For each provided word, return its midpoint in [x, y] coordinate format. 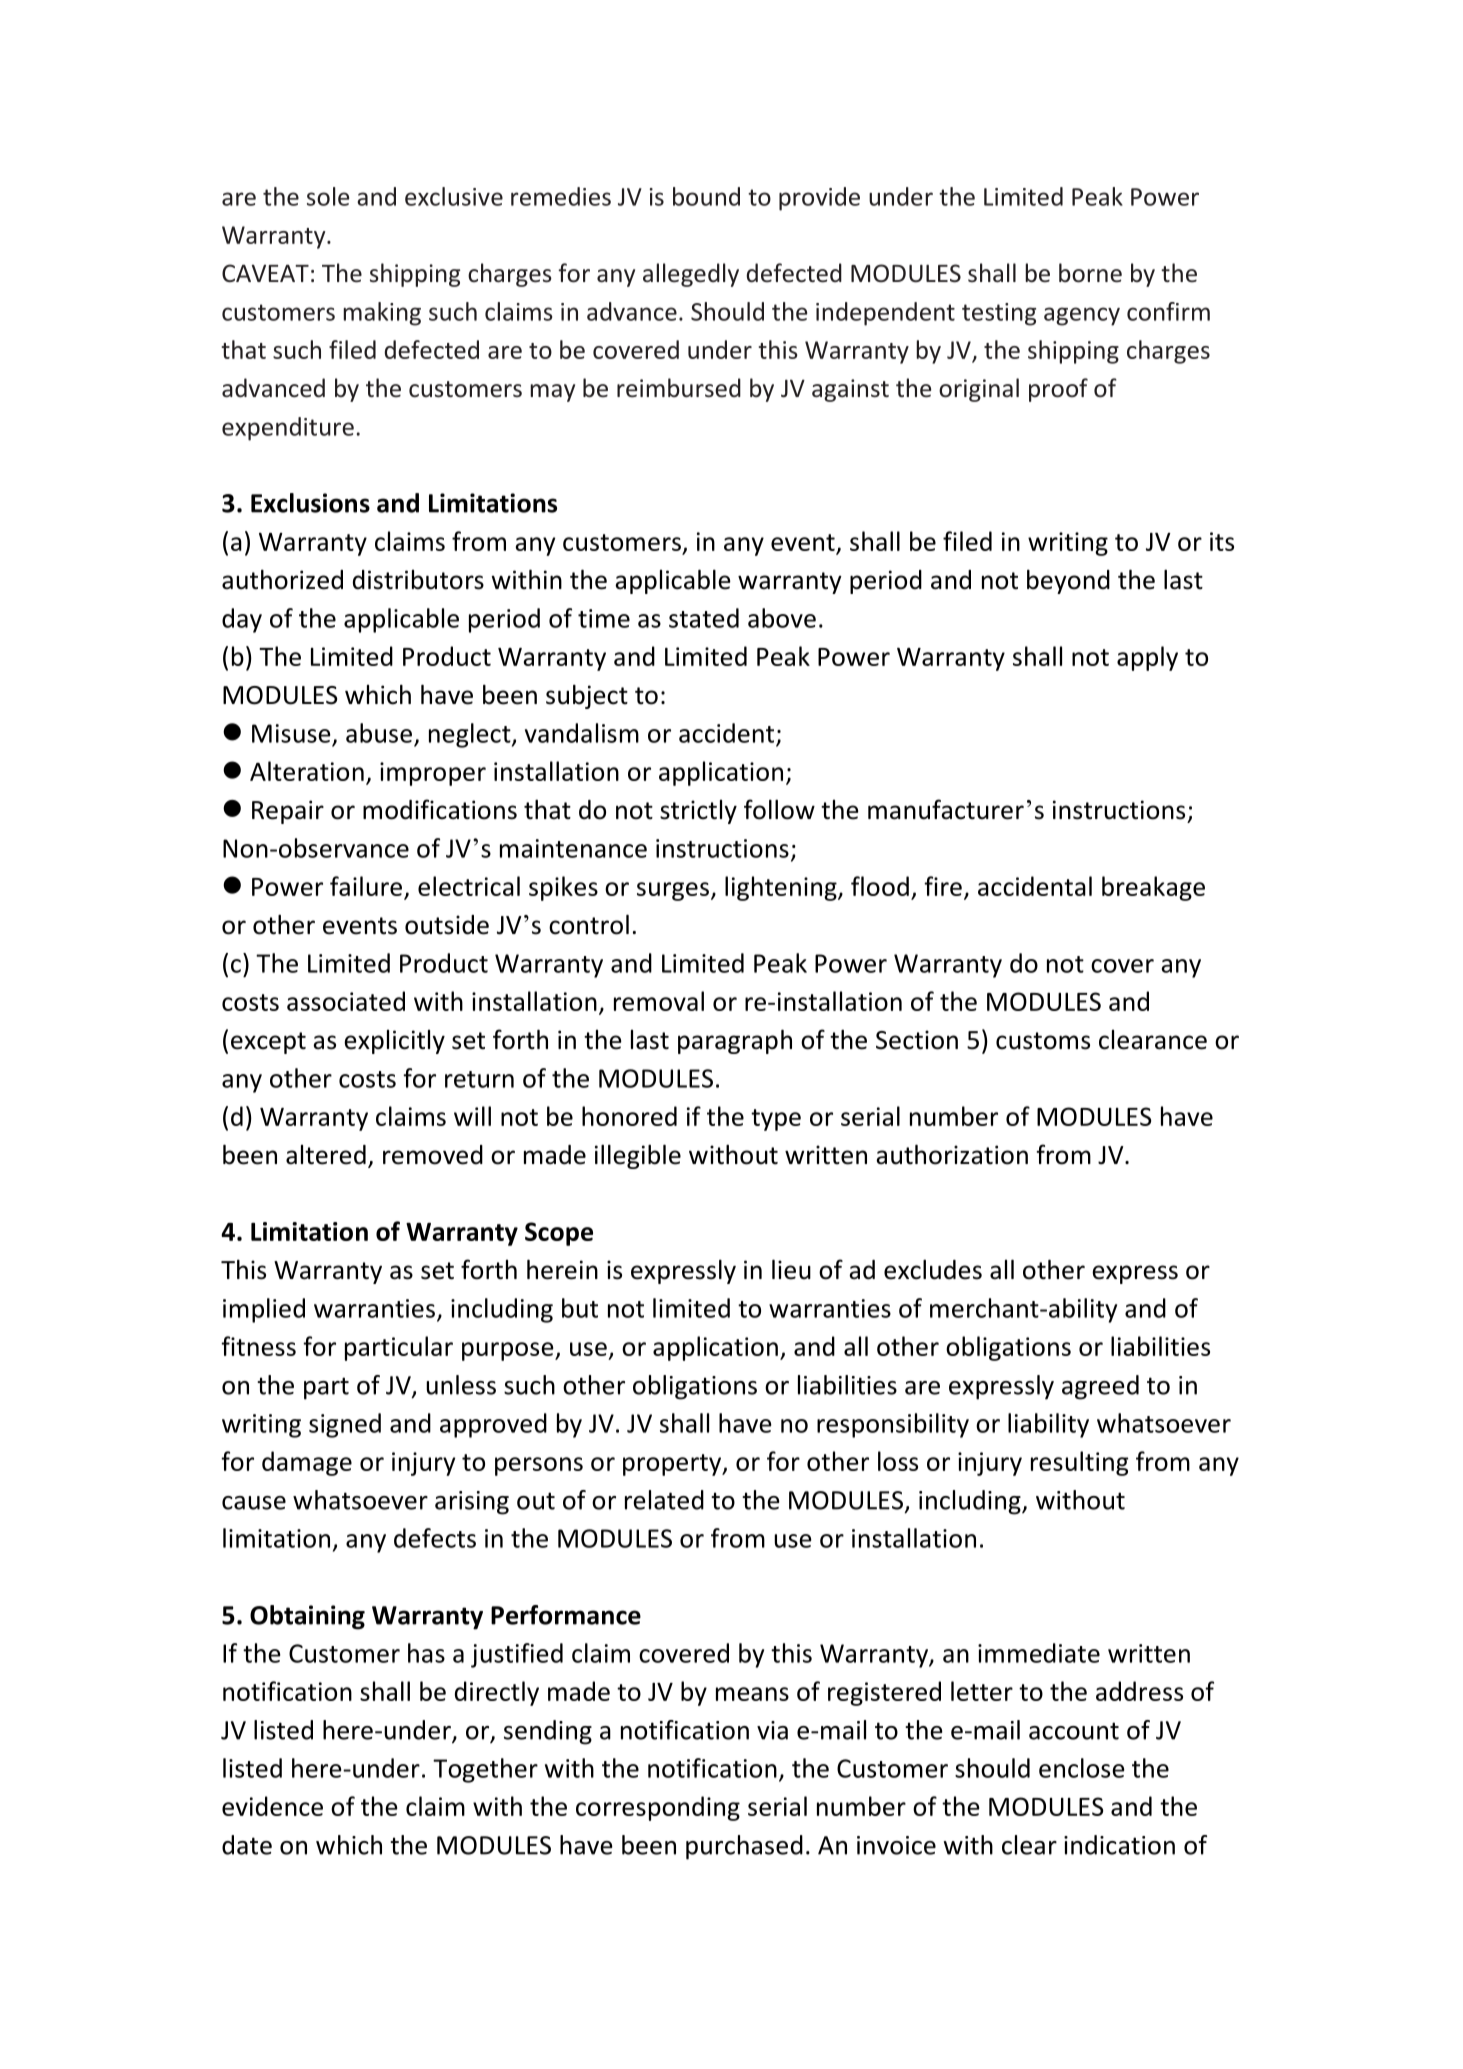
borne [1090, 273]
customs [1043, 1041]
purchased [744, 1847]
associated [346, 1001]
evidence [272, 1806]
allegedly [691, 275]
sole [328, 196]
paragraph [735, 1041]
